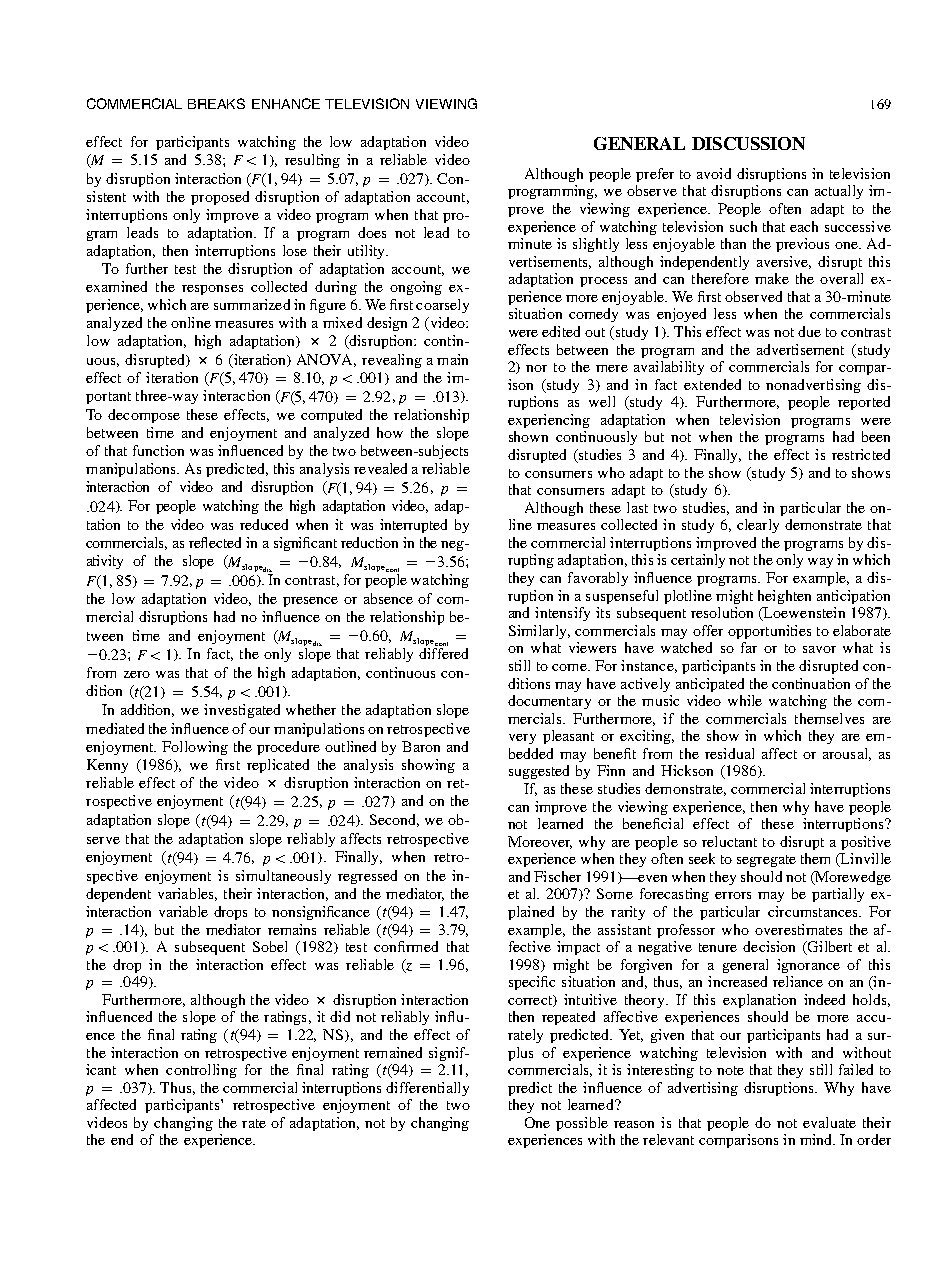 The width and height of the screenshot is (952, 1270). What do you see at coordinates (427, 1089) in the screenshot?
I see `differentially` at bounding box center [427, 1089].
